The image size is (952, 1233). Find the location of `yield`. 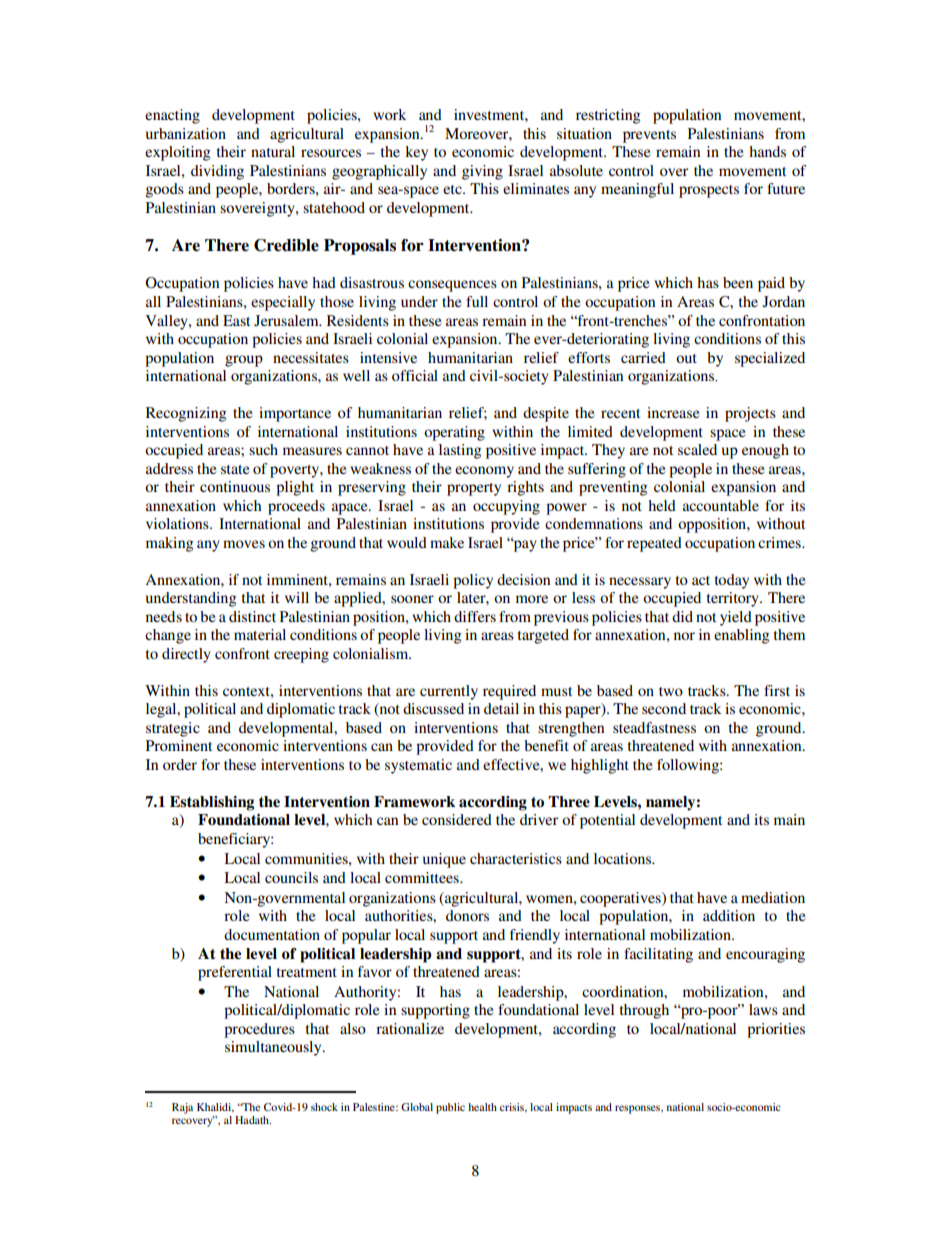

yield is located at coordinates (736, 618).
